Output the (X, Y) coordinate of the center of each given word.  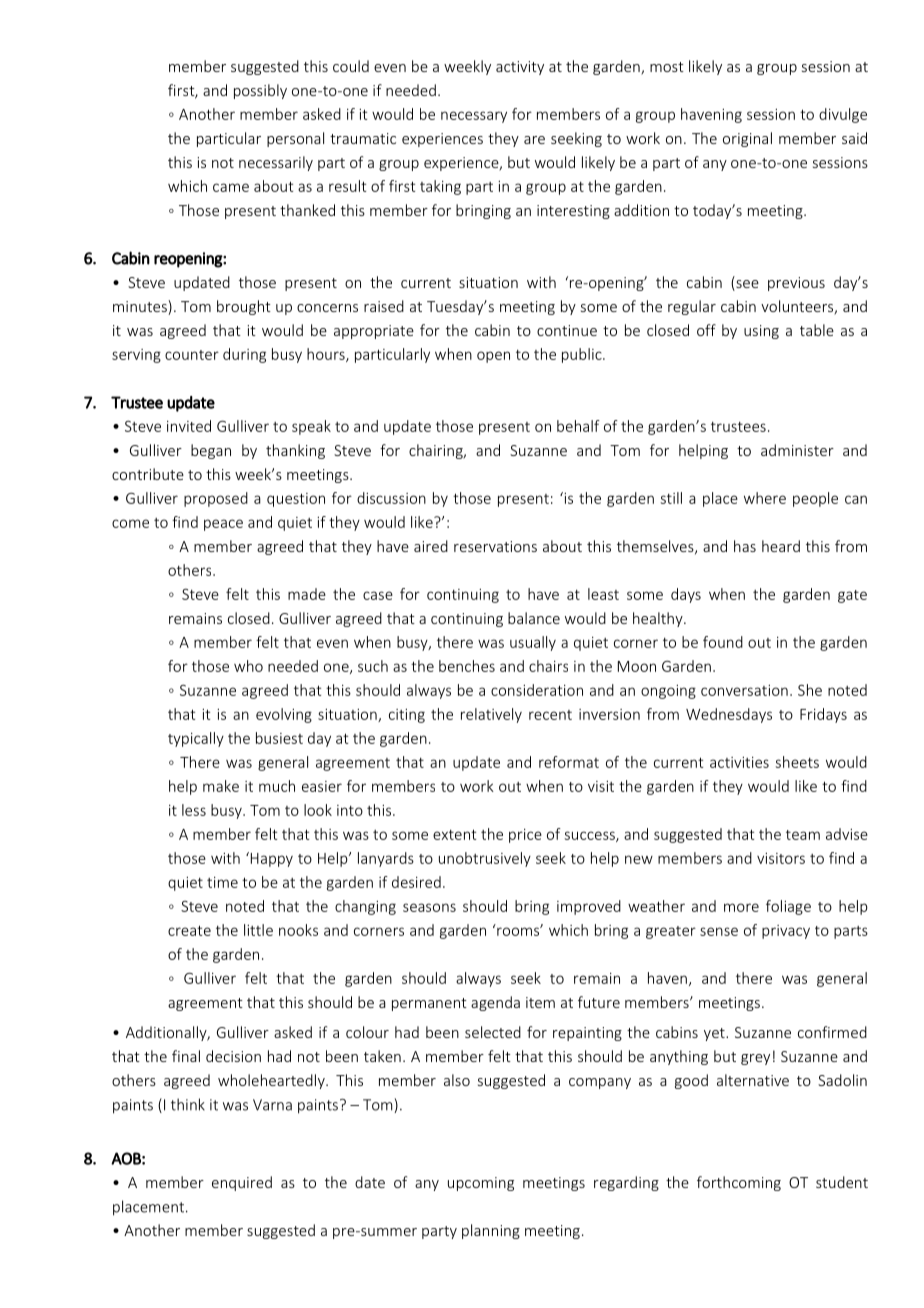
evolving (284, 715)
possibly (260, 91)
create (189, 930)
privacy (786, 932)
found (723, 642)
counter (192, 355)
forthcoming (739, 1183)
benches (467, 666)
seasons (429, 907)
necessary (474, 117)
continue (567, 330)
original (747, 139)
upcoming (481, 1184)
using (761, 332)
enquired (242, 1183)
